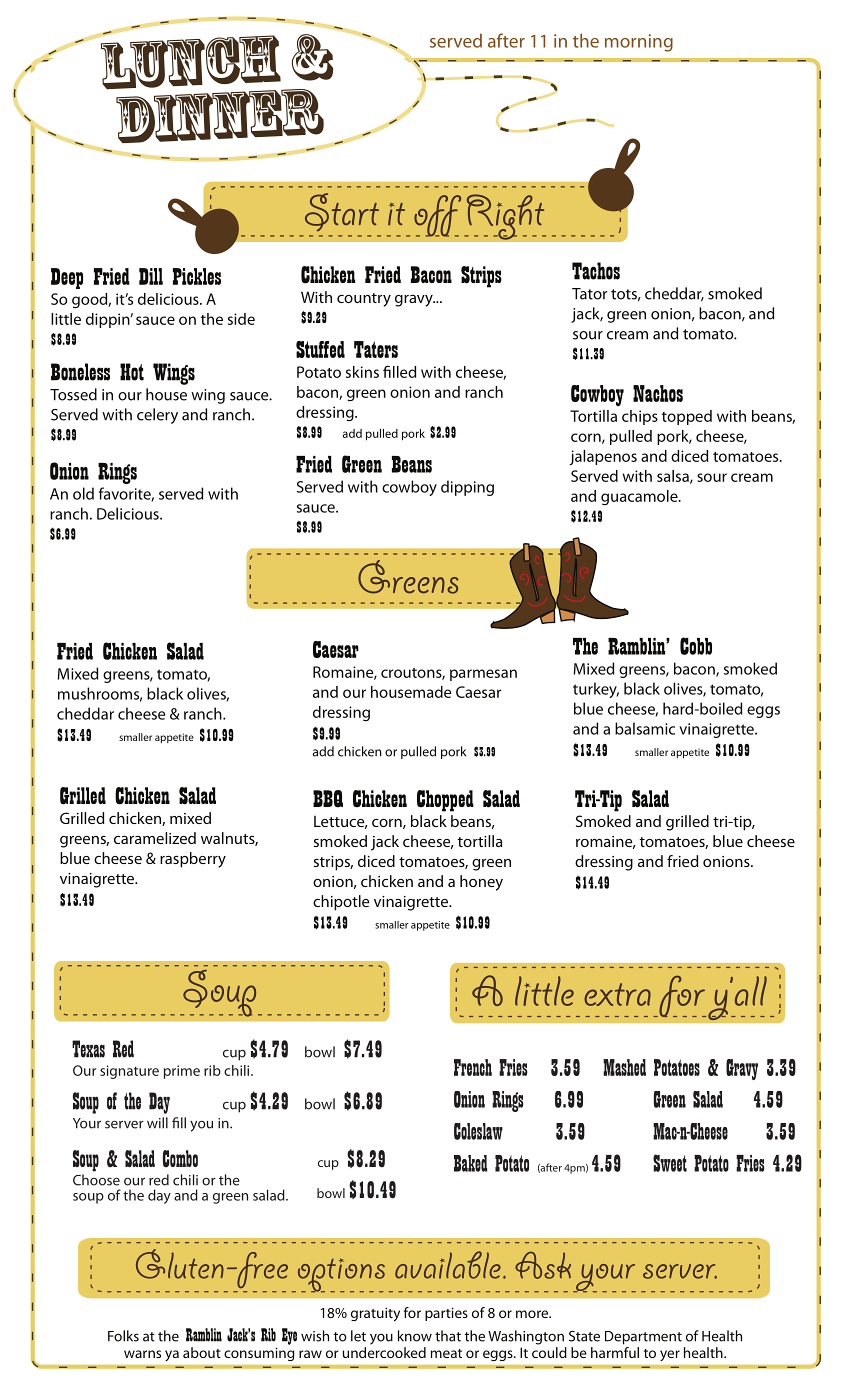 The width and height of the screenshot is (849, 1400). Describe the element at coordinates (639, 43) in the screenshot. I see `morning` at that location.
